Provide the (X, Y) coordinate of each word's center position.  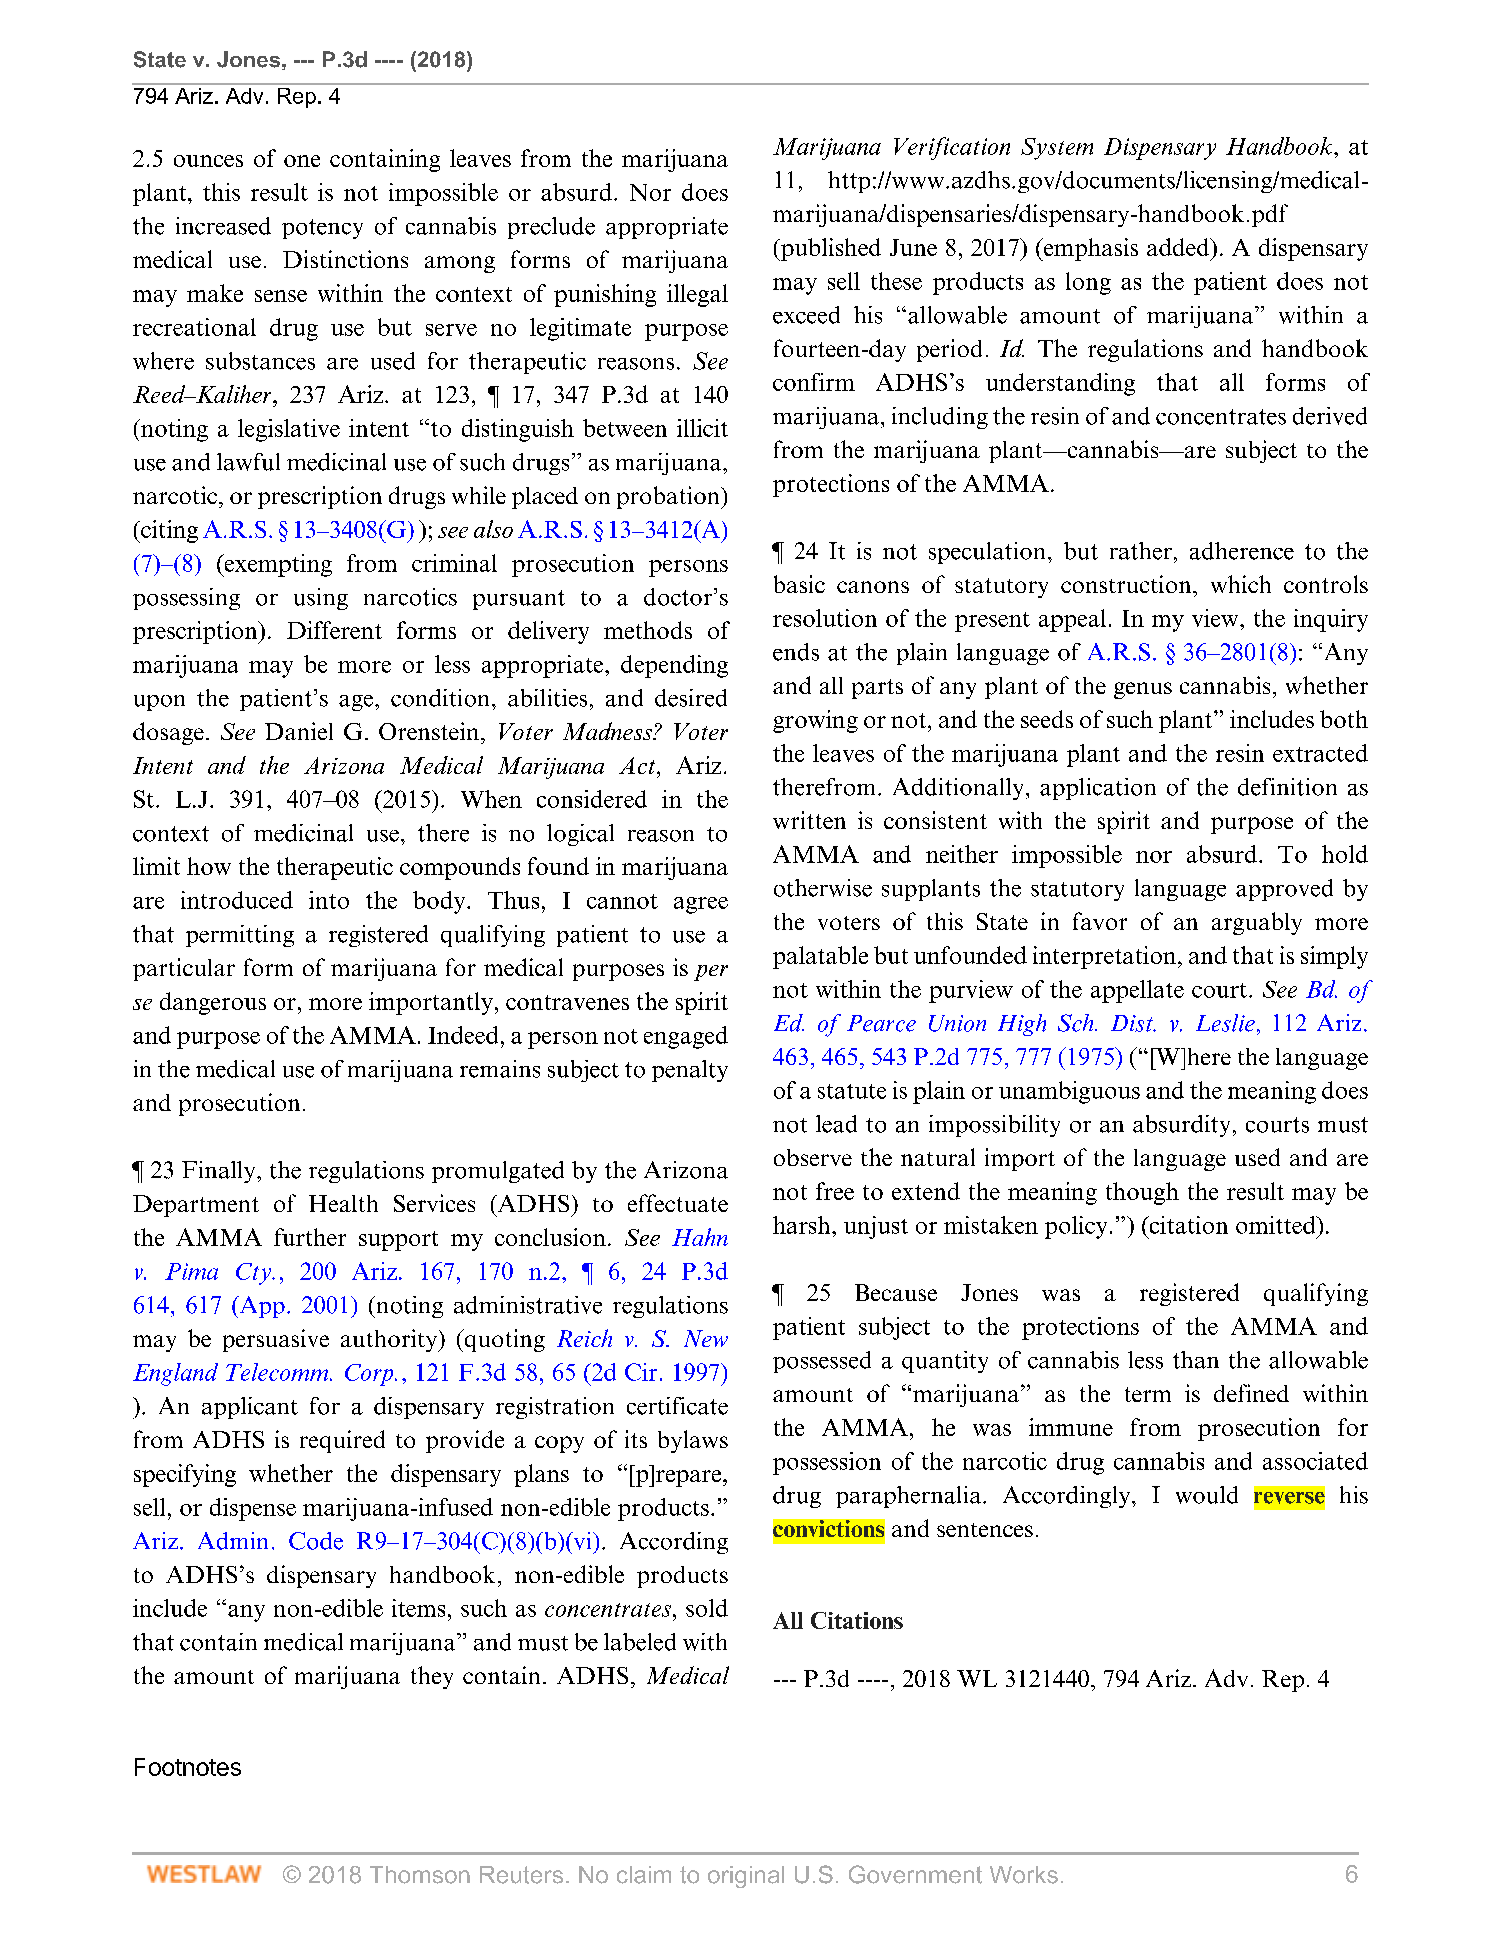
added (1179, 247)
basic (799, 584)
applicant (250, 1408)
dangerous (213, 1003)
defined (1251, 1393)
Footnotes (188, 1767)
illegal (697, 295)
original (746, 1877)
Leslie (1225, 1023)
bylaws (693, 1441)
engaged (686, 1037)
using (321, 599)
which (1241, 584)
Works (1024, 1875)
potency (322, 229)
